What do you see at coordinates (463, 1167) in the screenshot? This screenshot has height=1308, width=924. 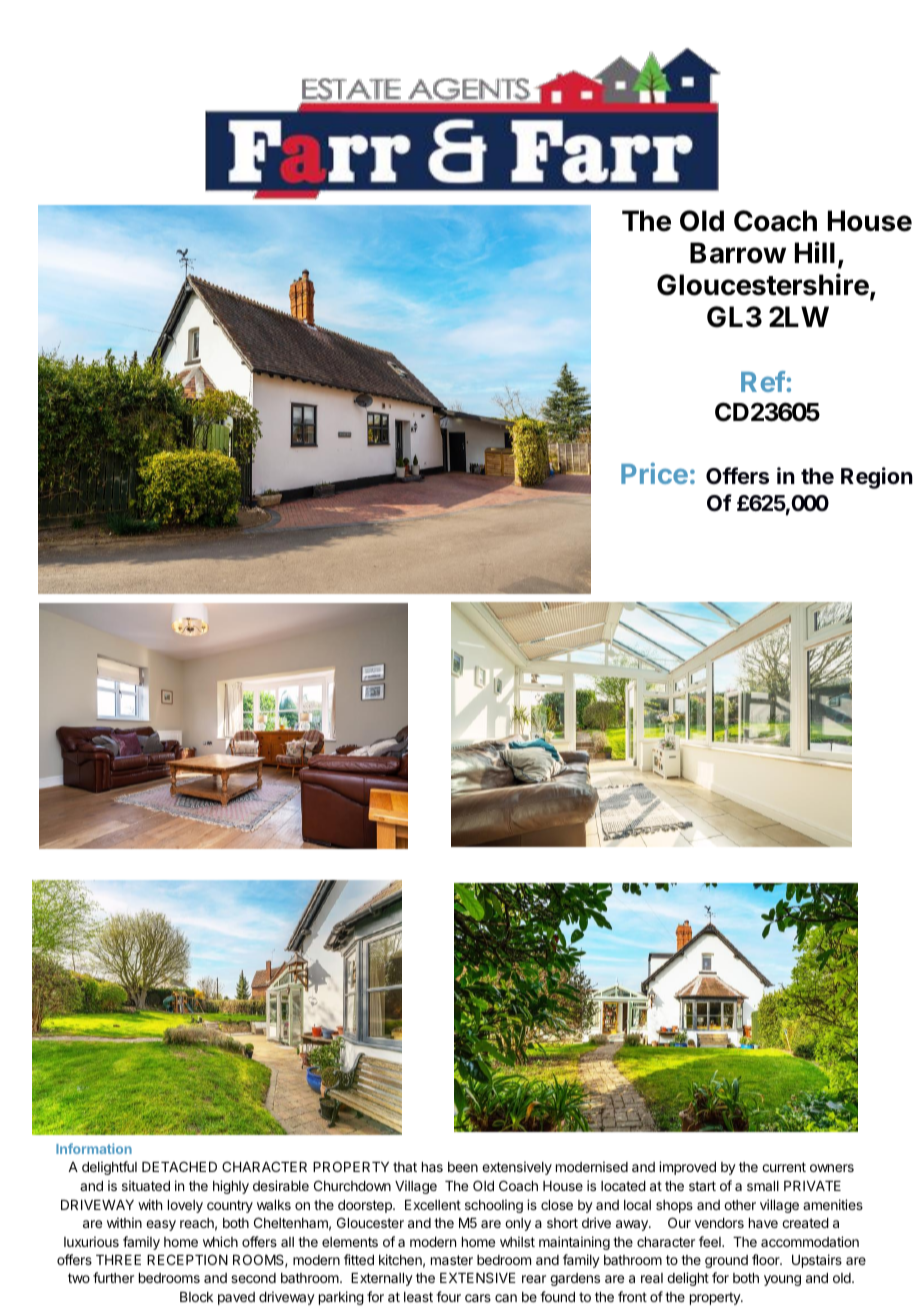 I see `been` at bounding box center [463, 1167].
